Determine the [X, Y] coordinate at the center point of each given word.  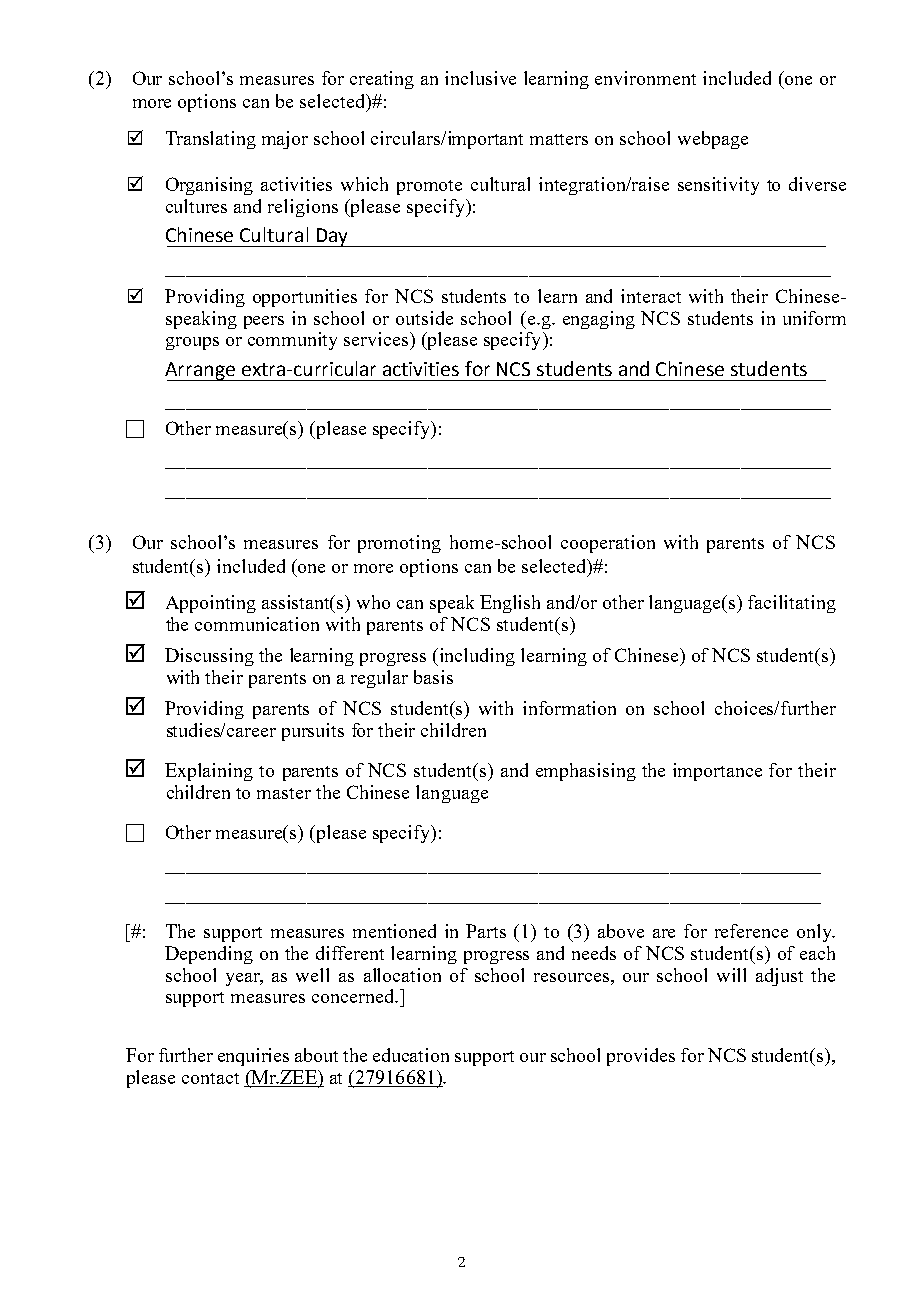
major [285, 140]
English [510, 604]
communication [257, 624]
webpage [713, 140]
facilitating [792, 604]
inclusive [480, 78]
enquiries [253, 1057]
